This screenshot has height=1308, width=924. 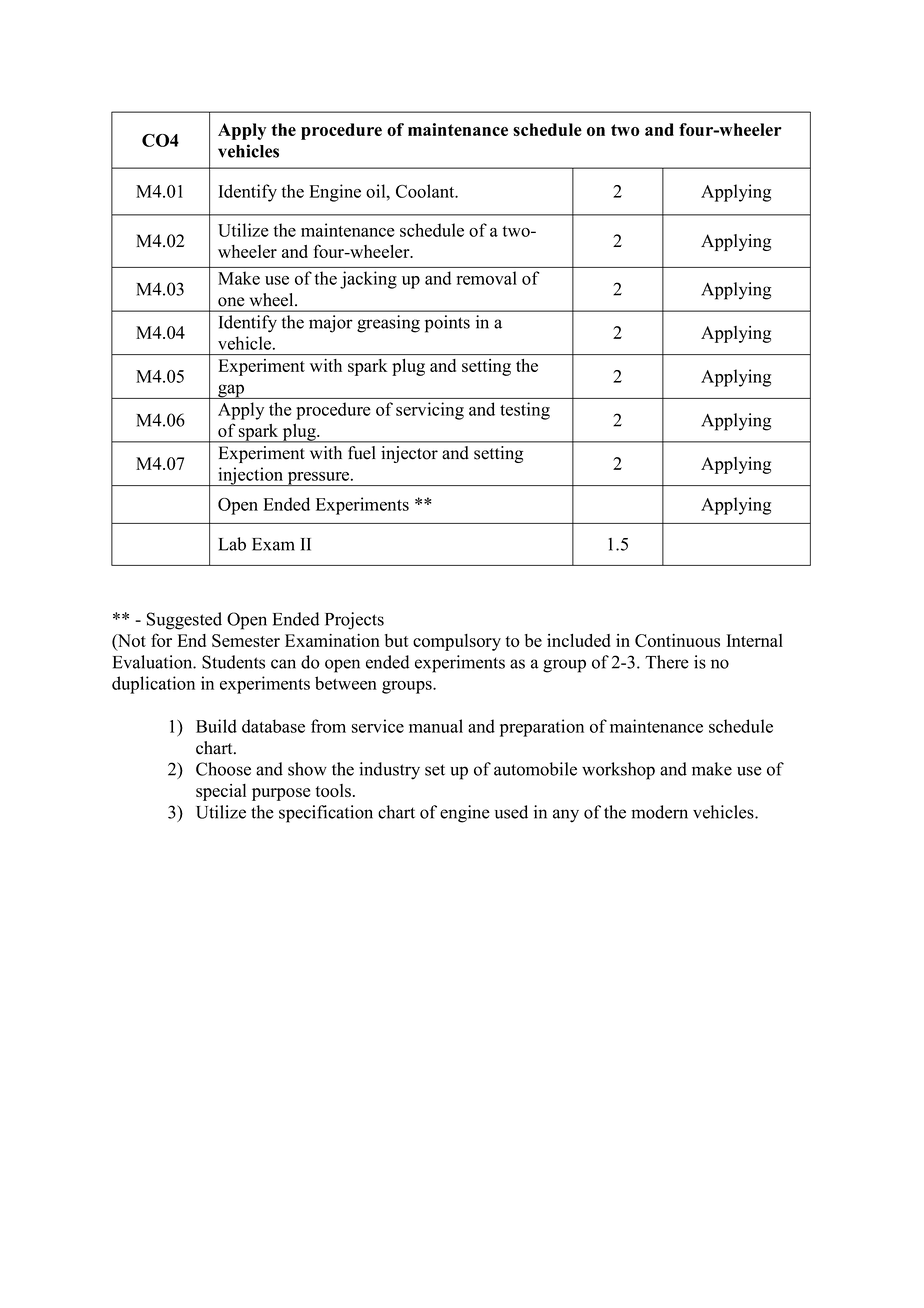 What do you see at coordinates (511, 812) in the screenshot?
I see `used` at bounding box center [511, 812].
